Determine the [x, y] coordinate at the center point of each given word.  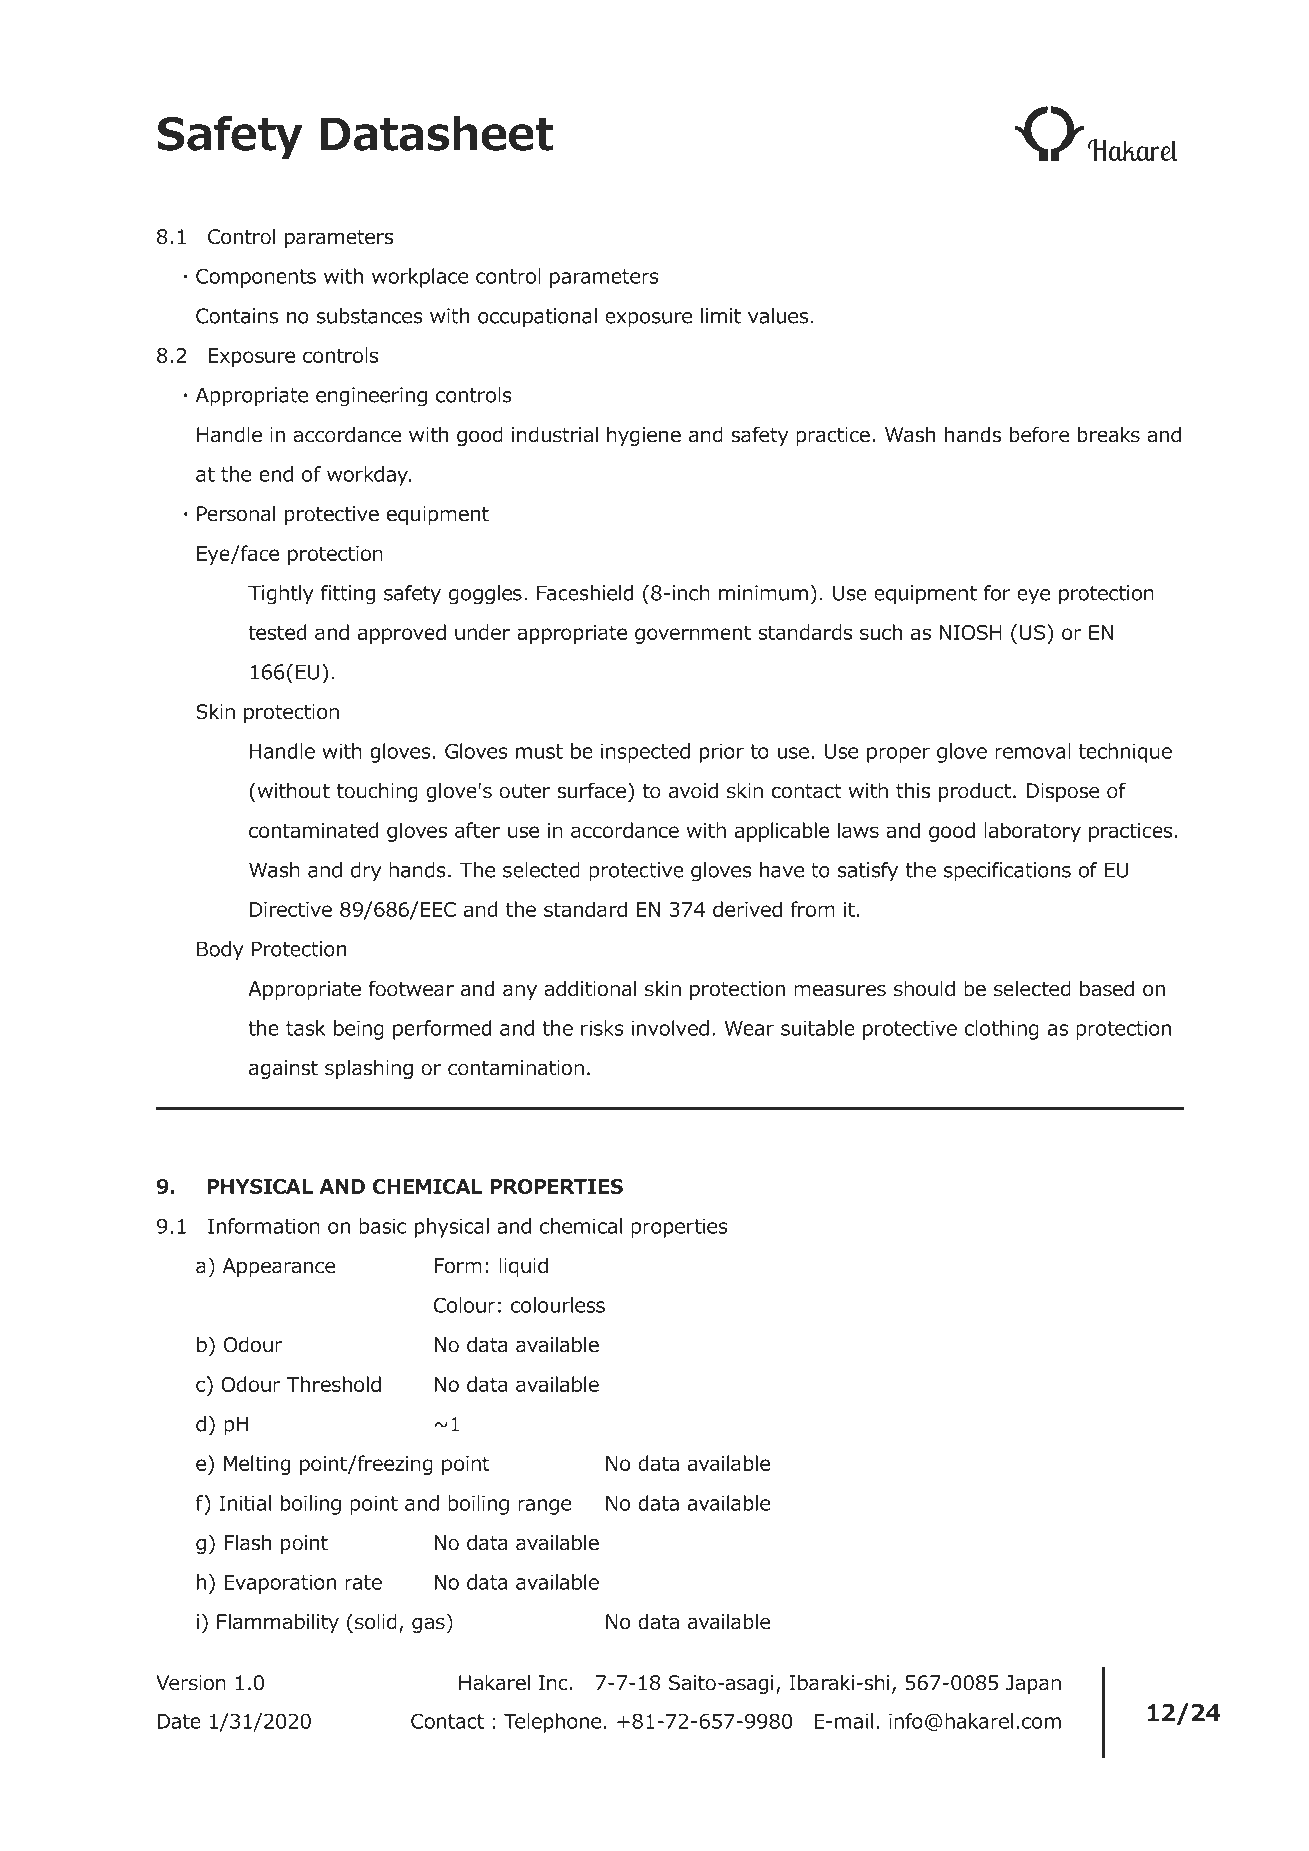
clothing [1002, 1030]
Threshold [334, 1384]
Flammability [278, 1623]
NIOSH [970, 632]
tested [277, 632]
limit [721, 316]
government [693, 634]
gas [428, 1625]
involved [670, 1028]
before [1039, 434]
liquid [523, 1267]
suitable [818, 1028]
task [306, 1028]
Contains [237, 316]
